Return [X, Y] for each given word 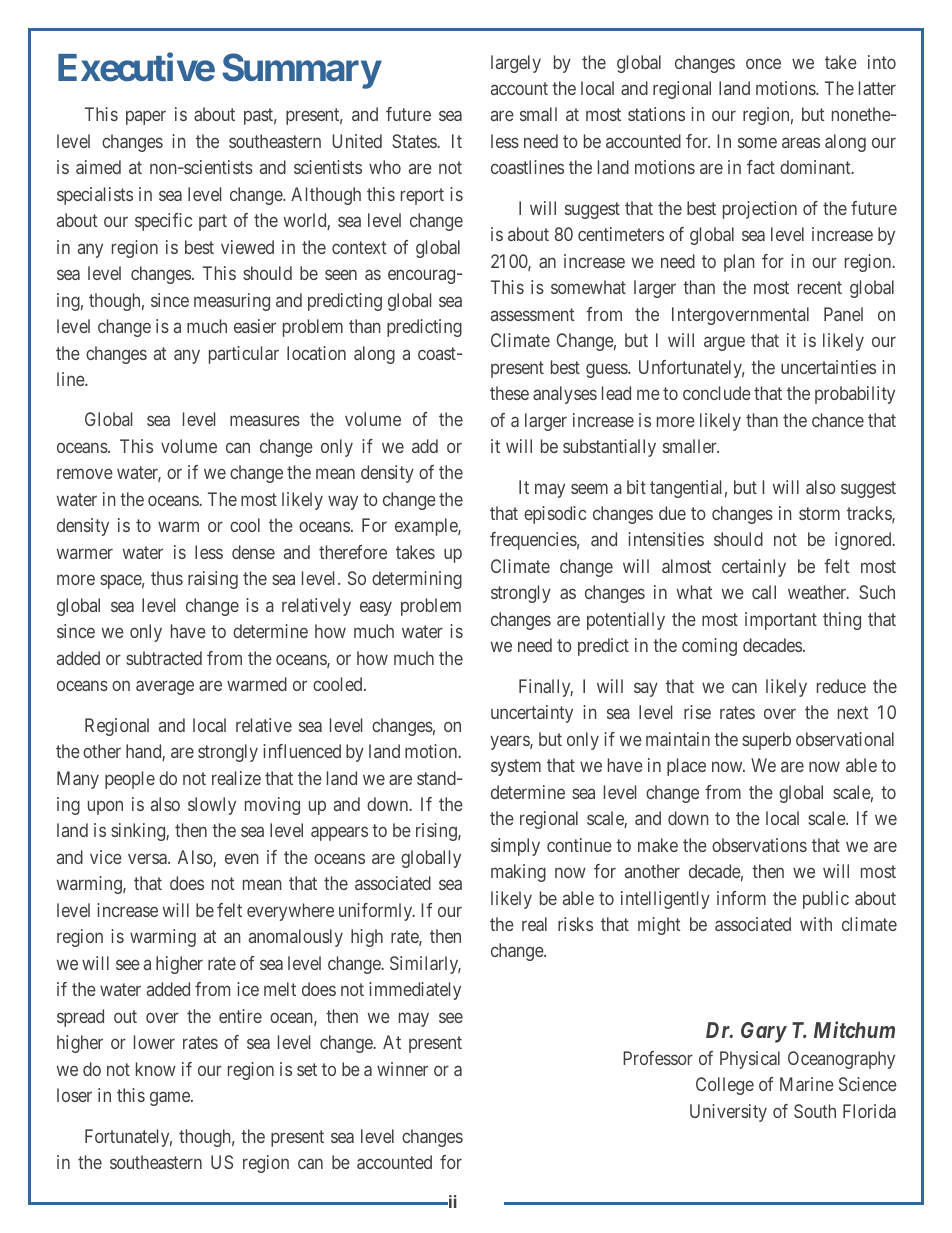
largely [516, 64]
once [763, 63]
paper [146, 118]
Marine [807, 1084]
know [156, 1069]
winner [402, 1069]
